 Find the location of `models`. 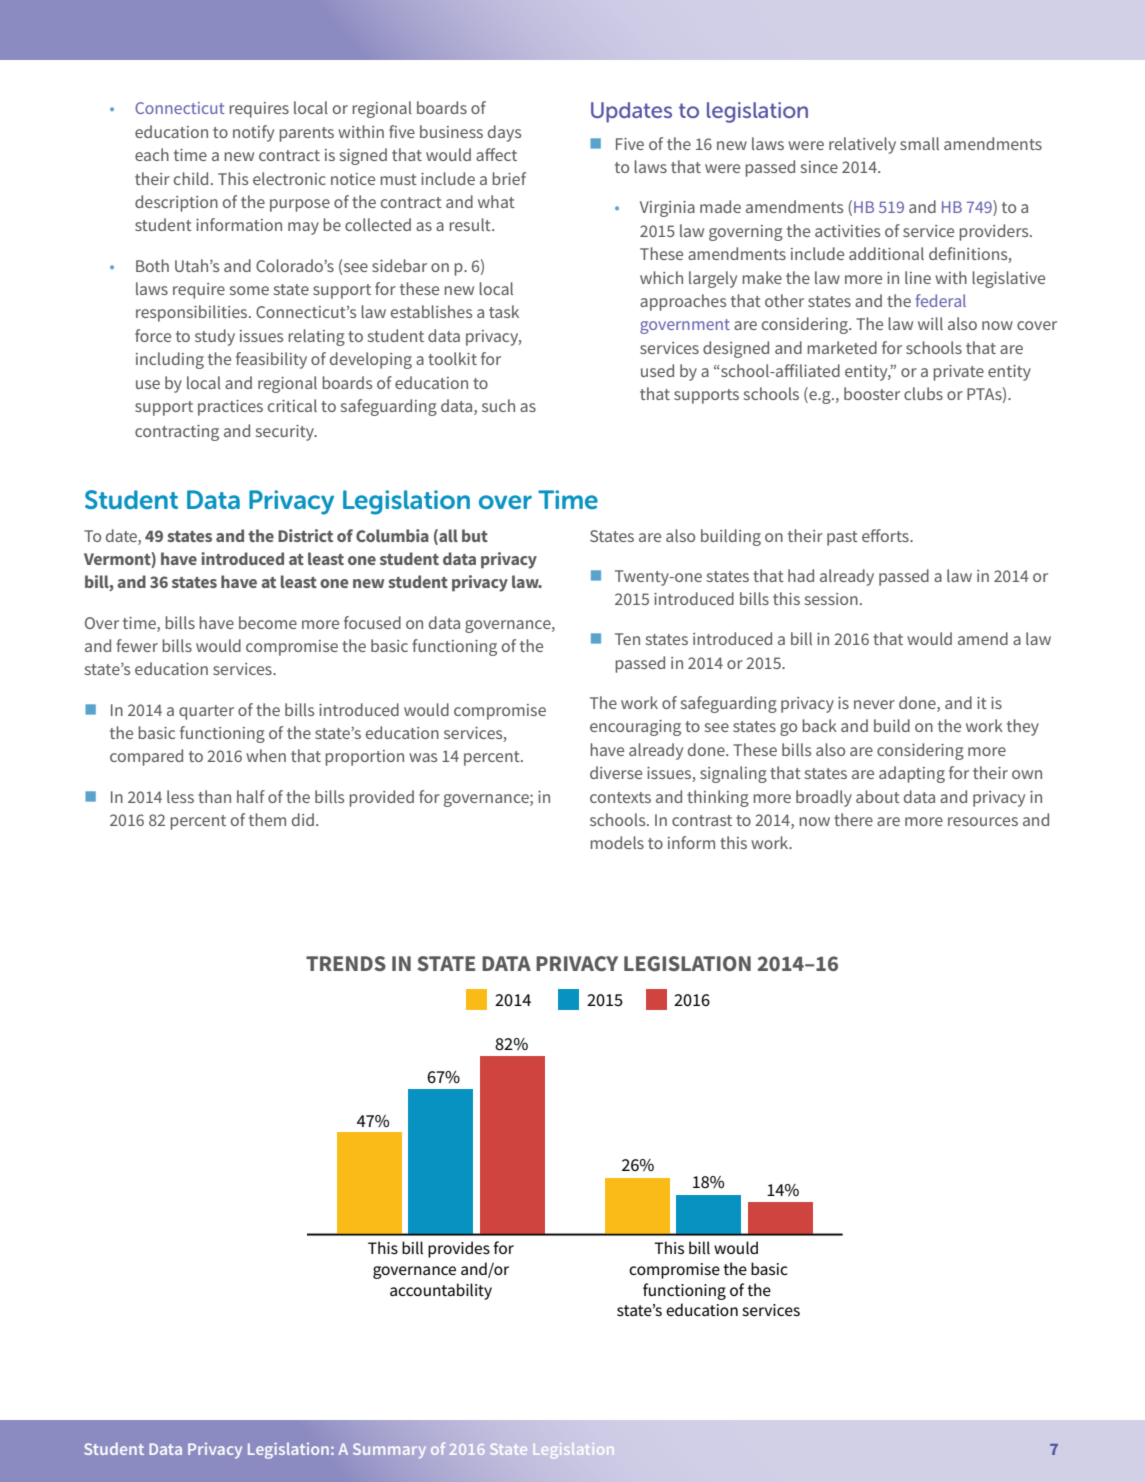

models is located at coordinates (617, 842).
